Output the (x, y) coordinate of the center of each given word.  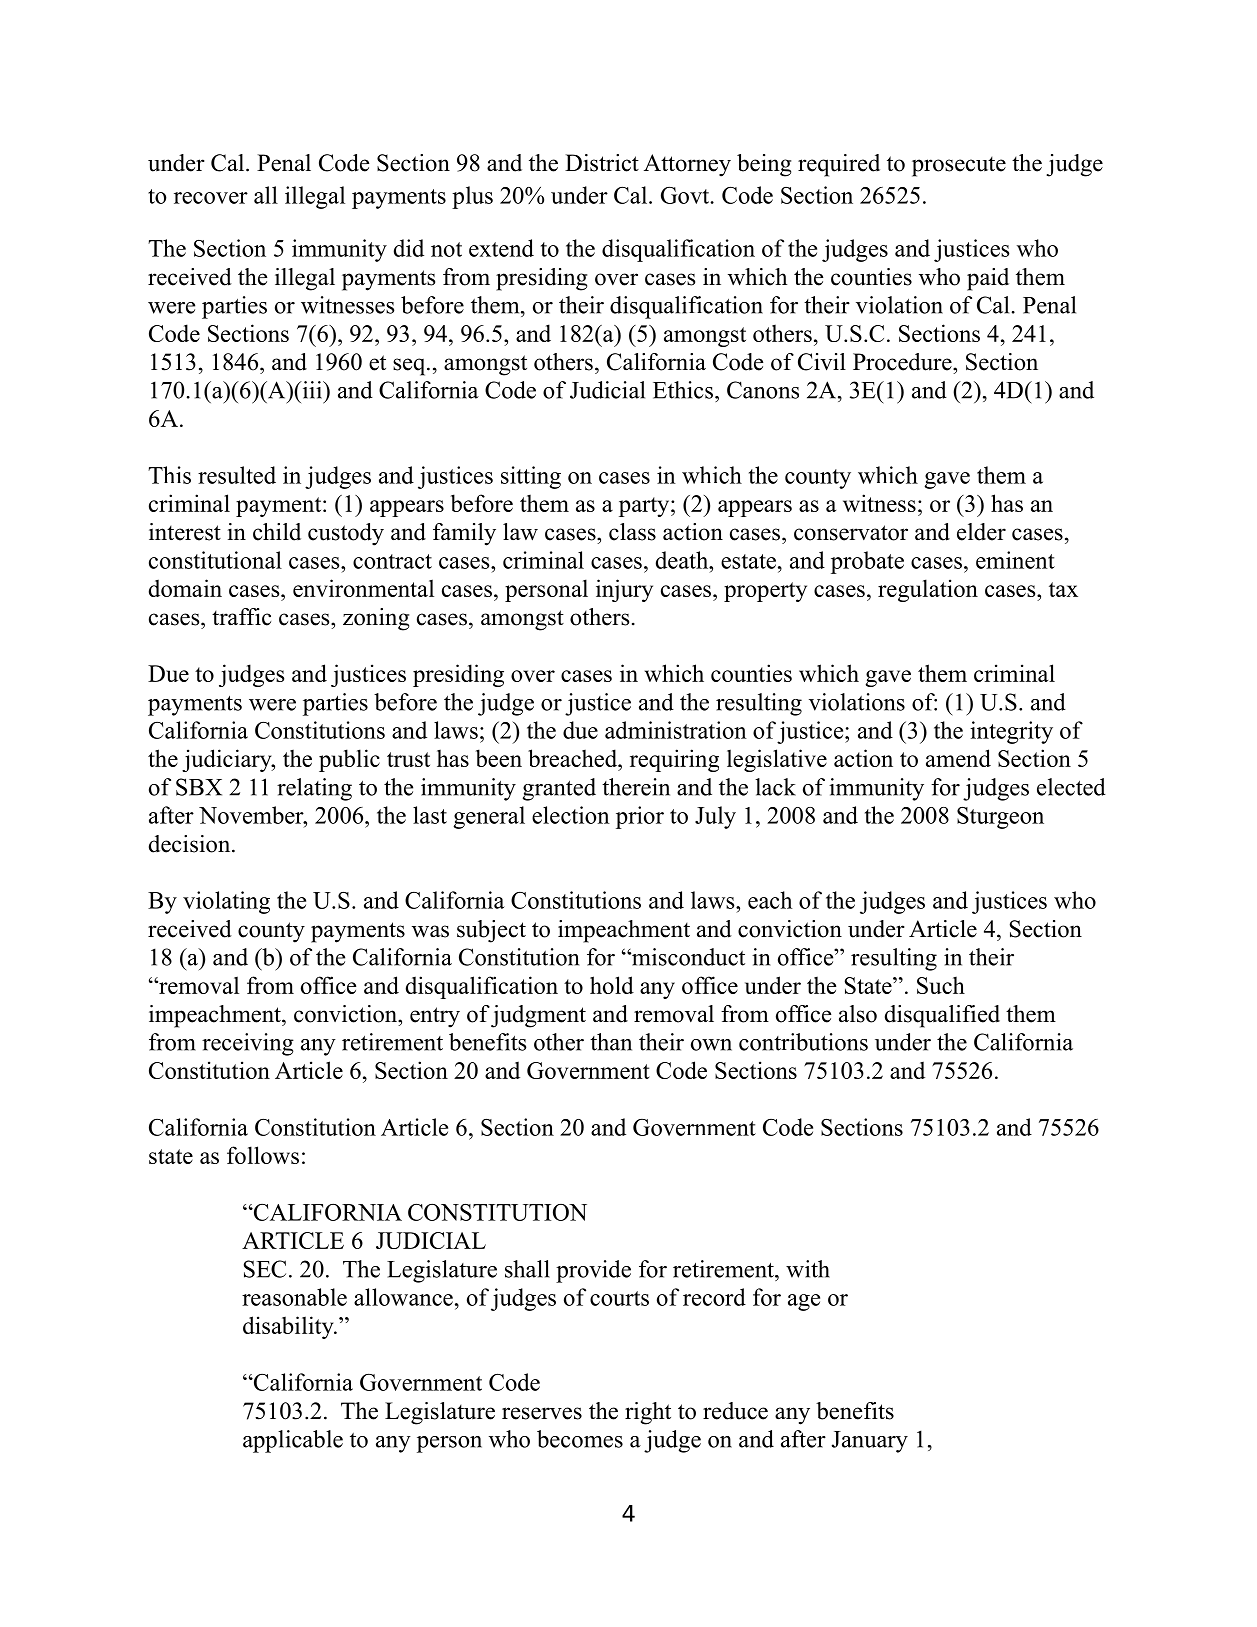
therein (636, 787)
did (409, 248)
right (648, 1413)
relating (314, 789)
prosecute (959, 166)
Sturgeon (1000, 818)
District (602, 163)
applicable (293, 1441)
